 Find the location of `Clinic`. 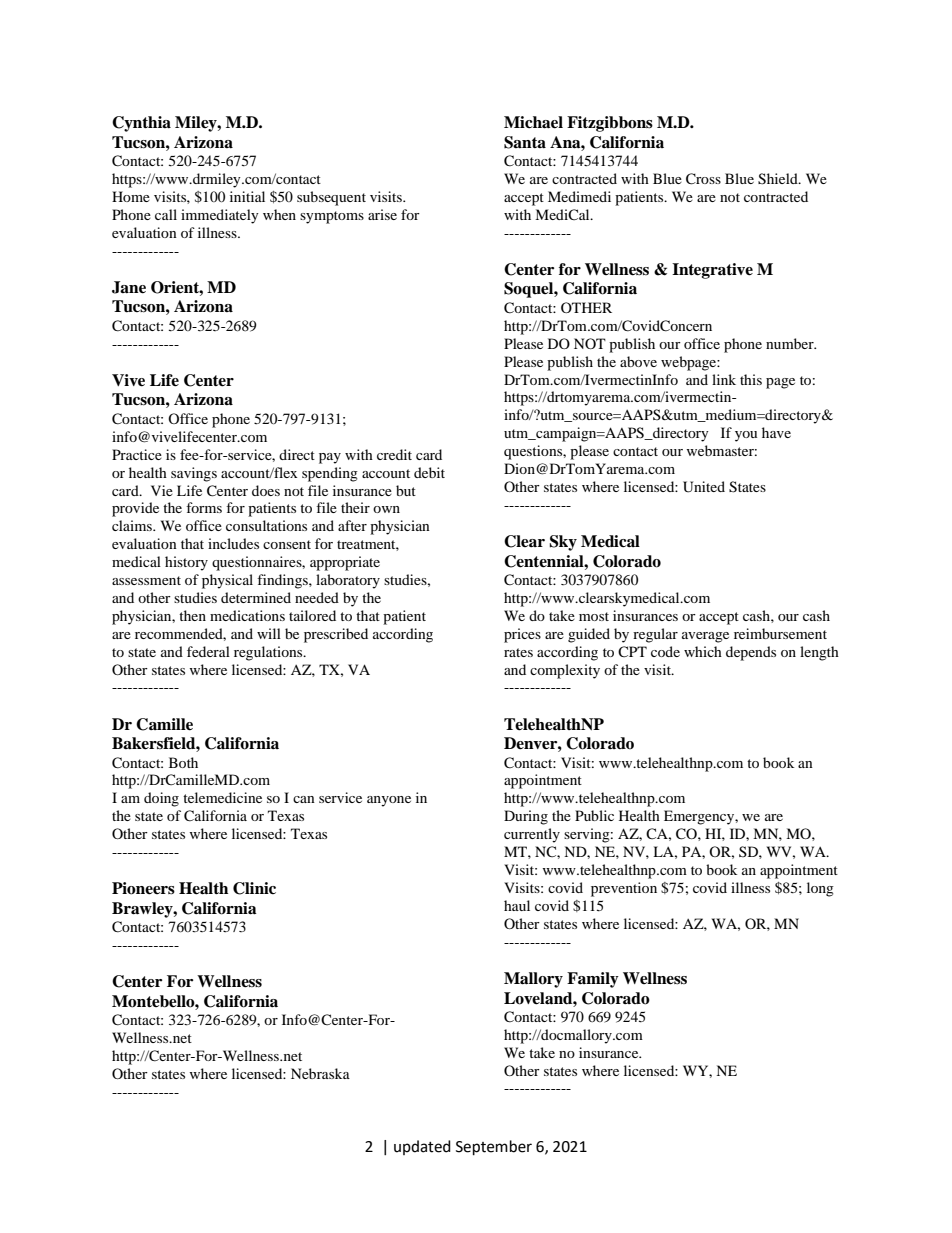

Clinic is located at coordinates (254, 888).
